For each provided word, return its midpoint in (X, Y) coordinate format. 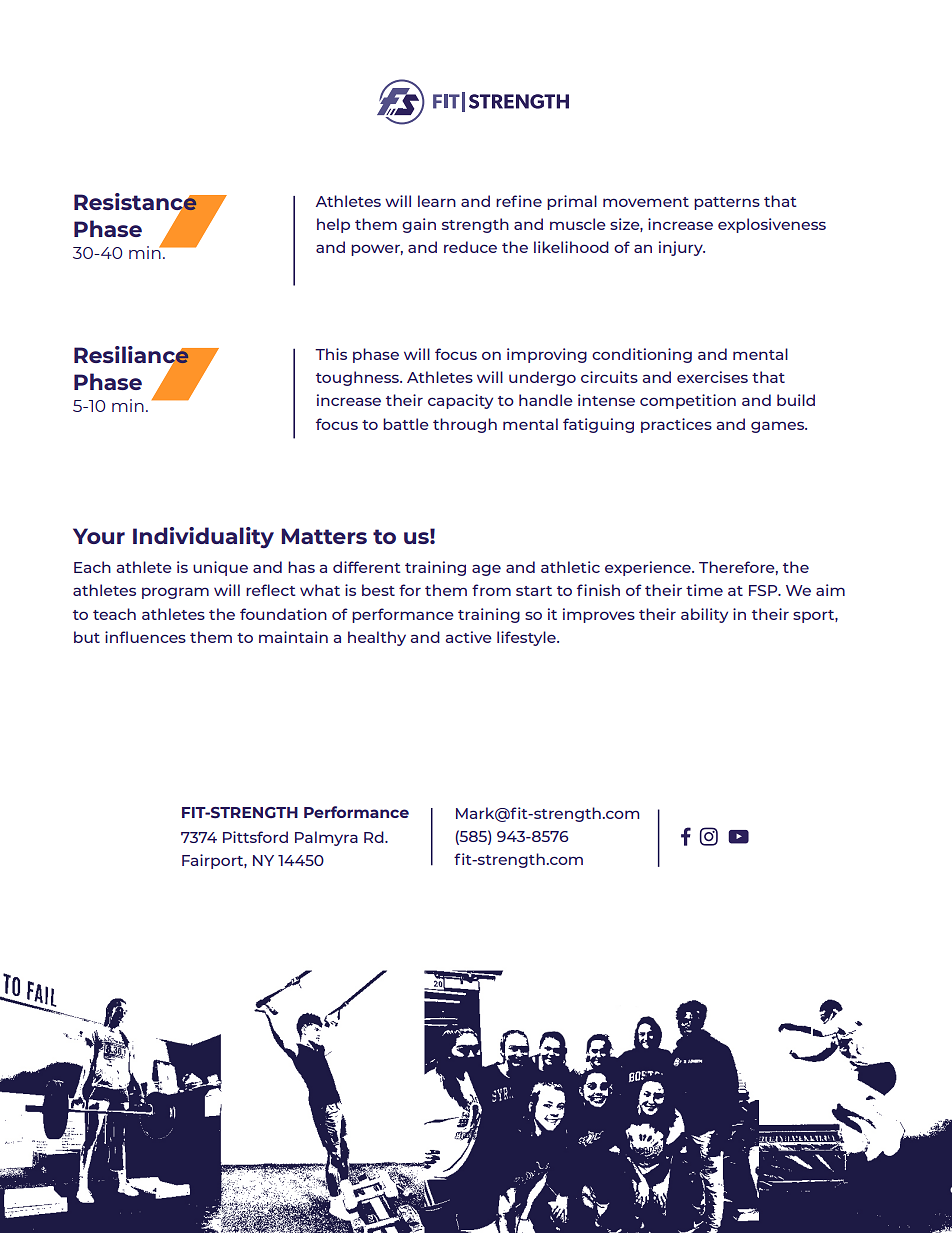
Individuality (203, 538)
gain (419, 225)
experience (649, 568)
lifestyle (527, 638)
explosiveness (772, 225)
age (486, 570)
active (468, 637)
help (333, 225)
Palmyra (326, 838)
